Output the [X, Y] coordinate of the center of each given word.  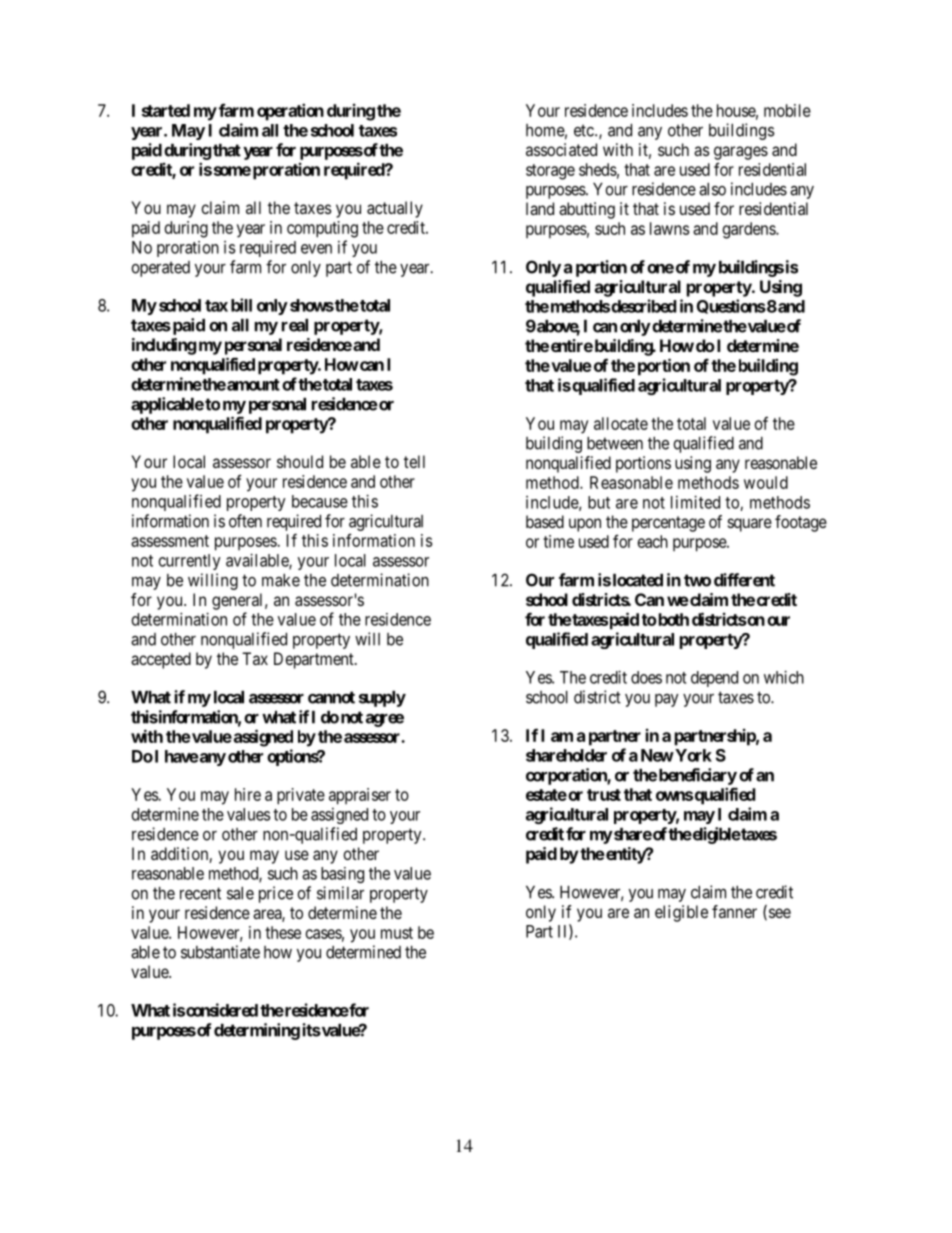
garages [741, 153]
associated [561, 149]
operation [290, 112]
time [558, 541]
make [281, 580]
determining [257, 1031]
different [744, 580]
